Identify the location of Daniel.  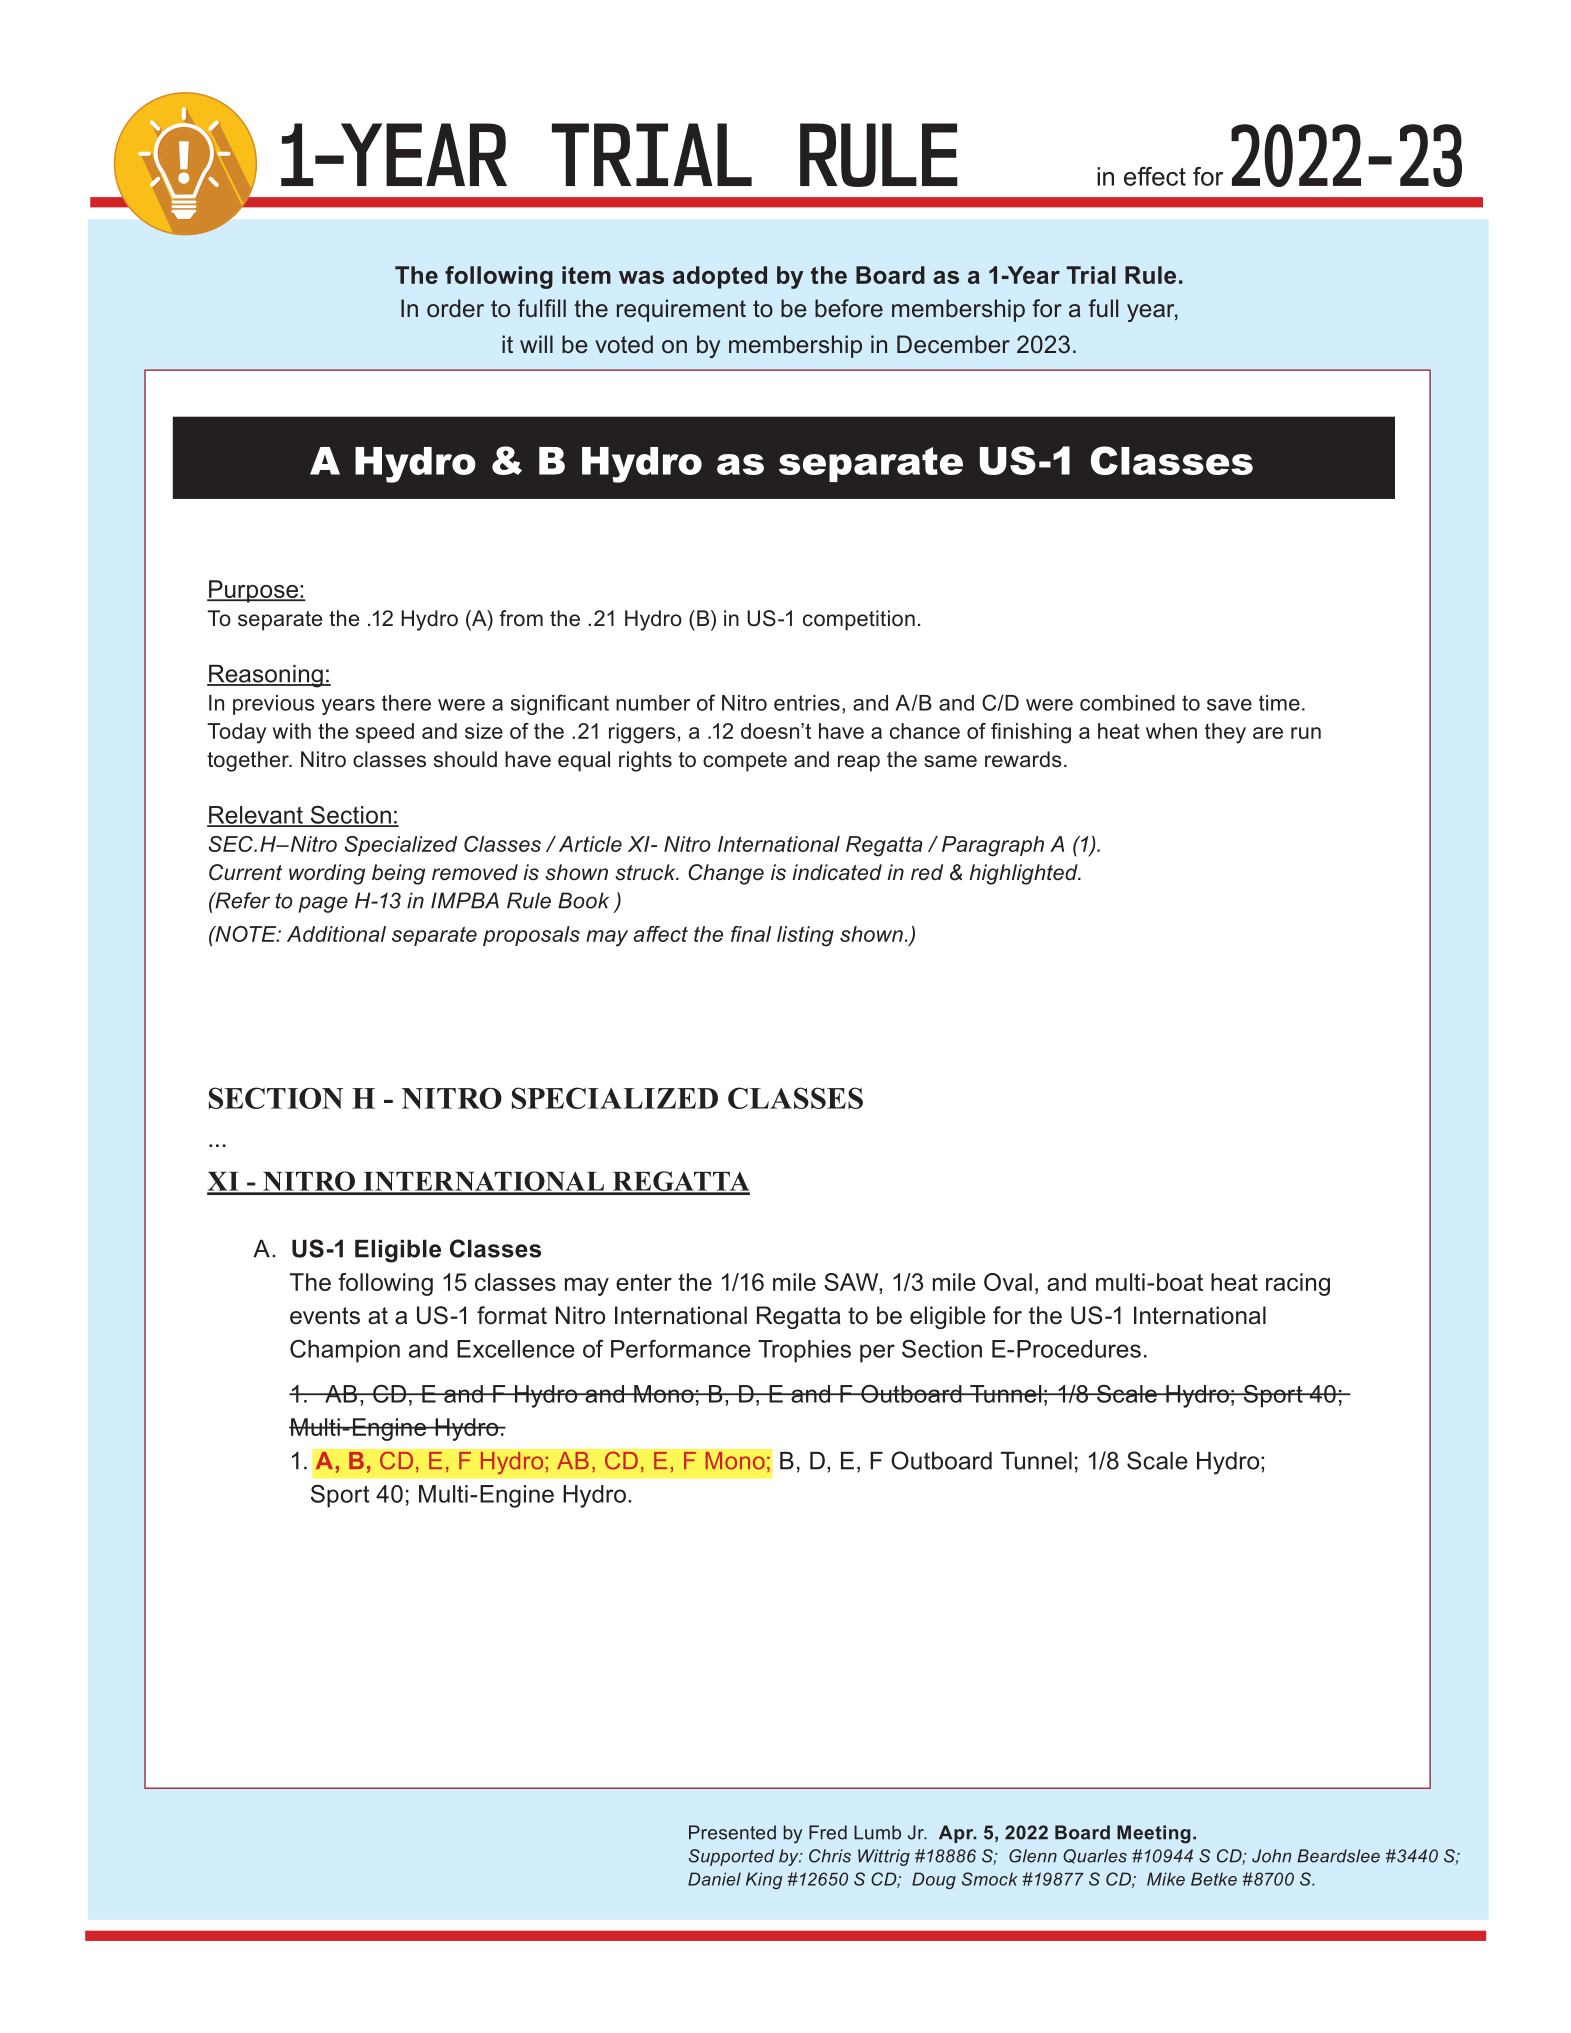
(714, 1879).
